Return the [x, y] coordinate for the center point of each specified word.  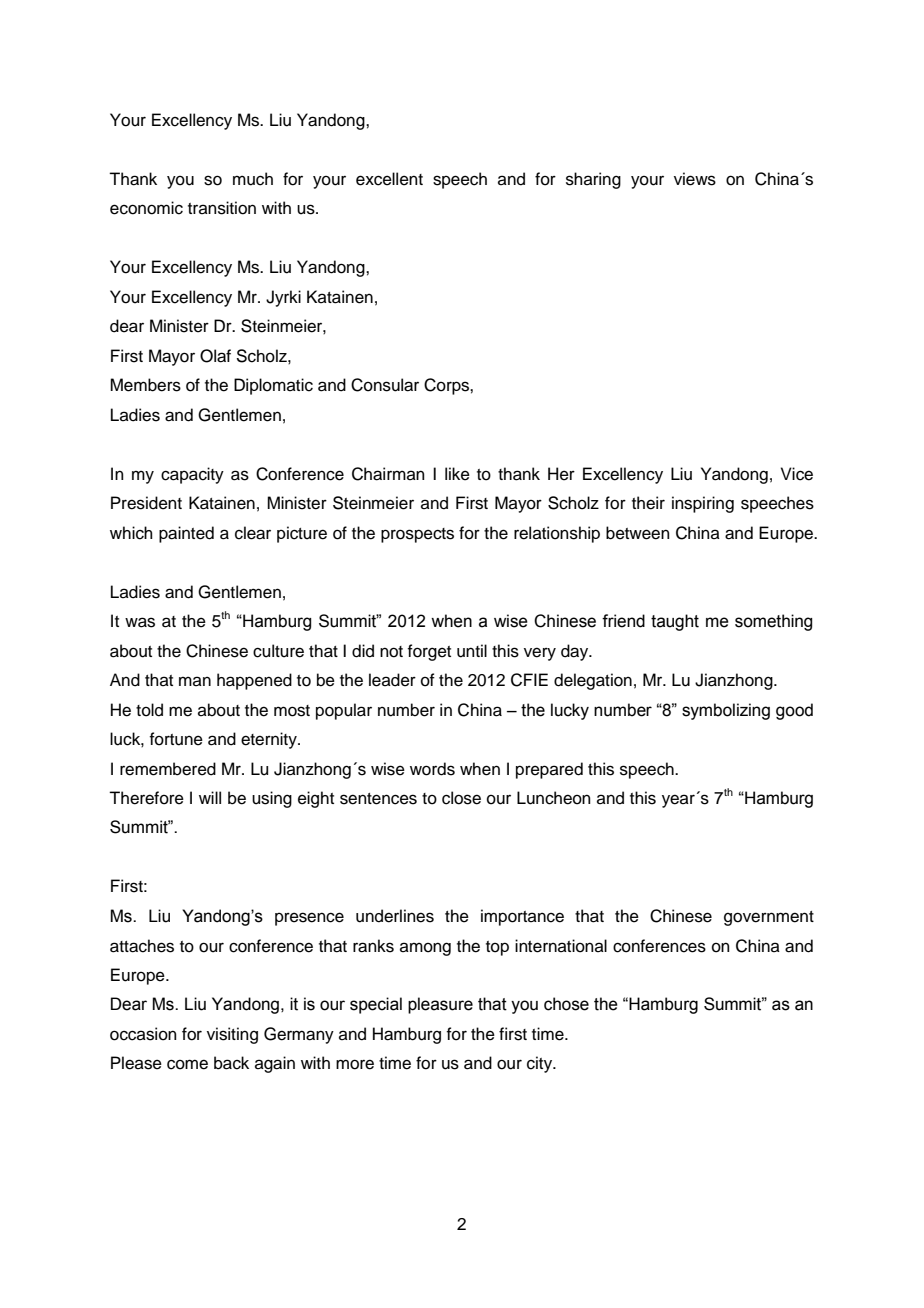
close [461, 798]
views [695, 179]
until [472, 651]
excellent [389, 179]
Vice [797, 474]
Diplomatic [273, 386]
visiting [232, 1035]
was [140, 622]
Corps [447, 386]
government [769, 918]
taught [675, 622]
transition [222, 208]
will [210, 797]
